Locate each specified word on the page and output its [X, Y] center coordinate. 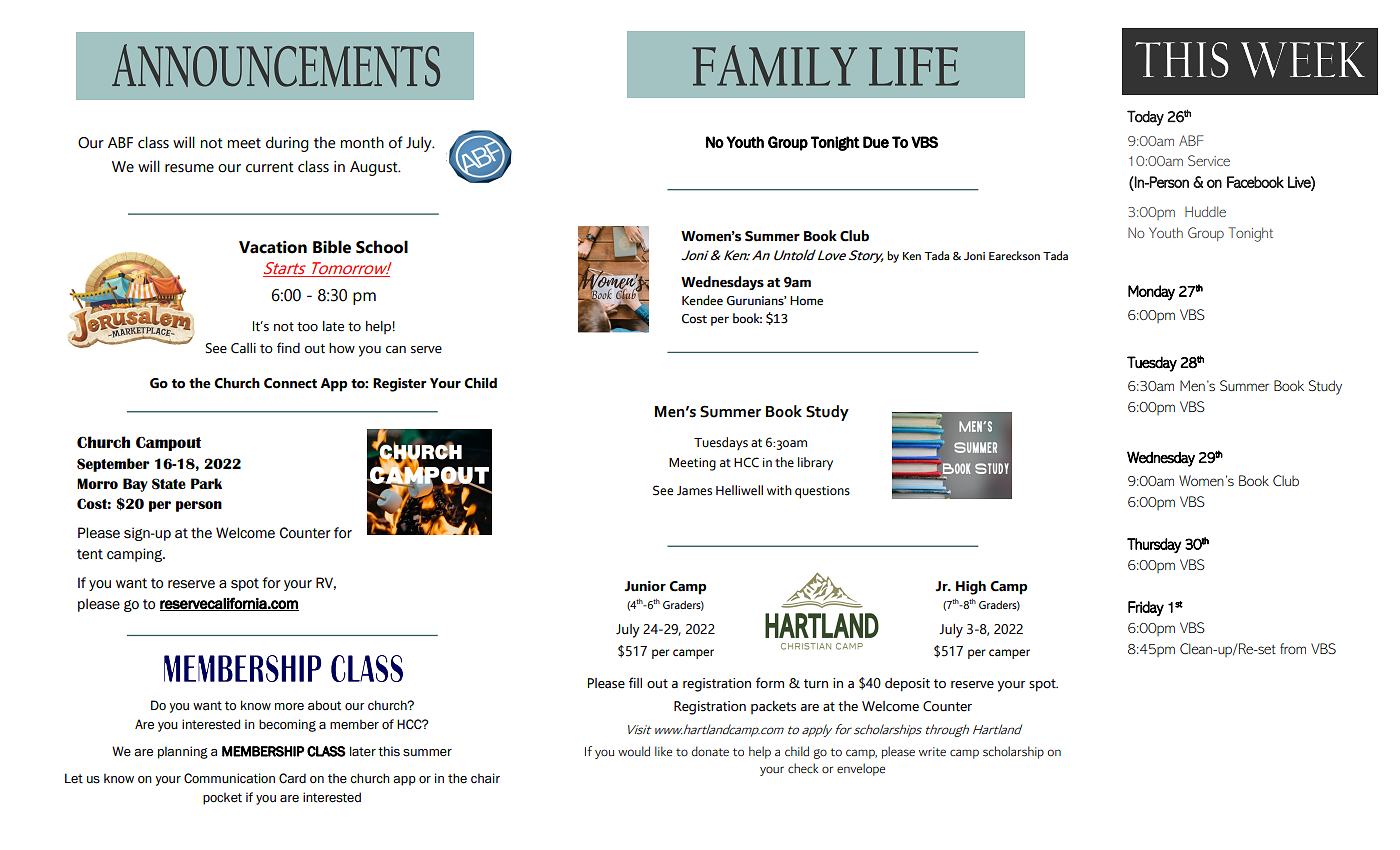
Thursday [1154, 545]
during [287, 144]
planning [183, 752]
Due [876, 142]
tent [90, 554]
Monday [1151, 293]
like [663, 751]
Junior [645, 586]
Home [806, 301]
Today [1145, 118]
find [288, 348]
